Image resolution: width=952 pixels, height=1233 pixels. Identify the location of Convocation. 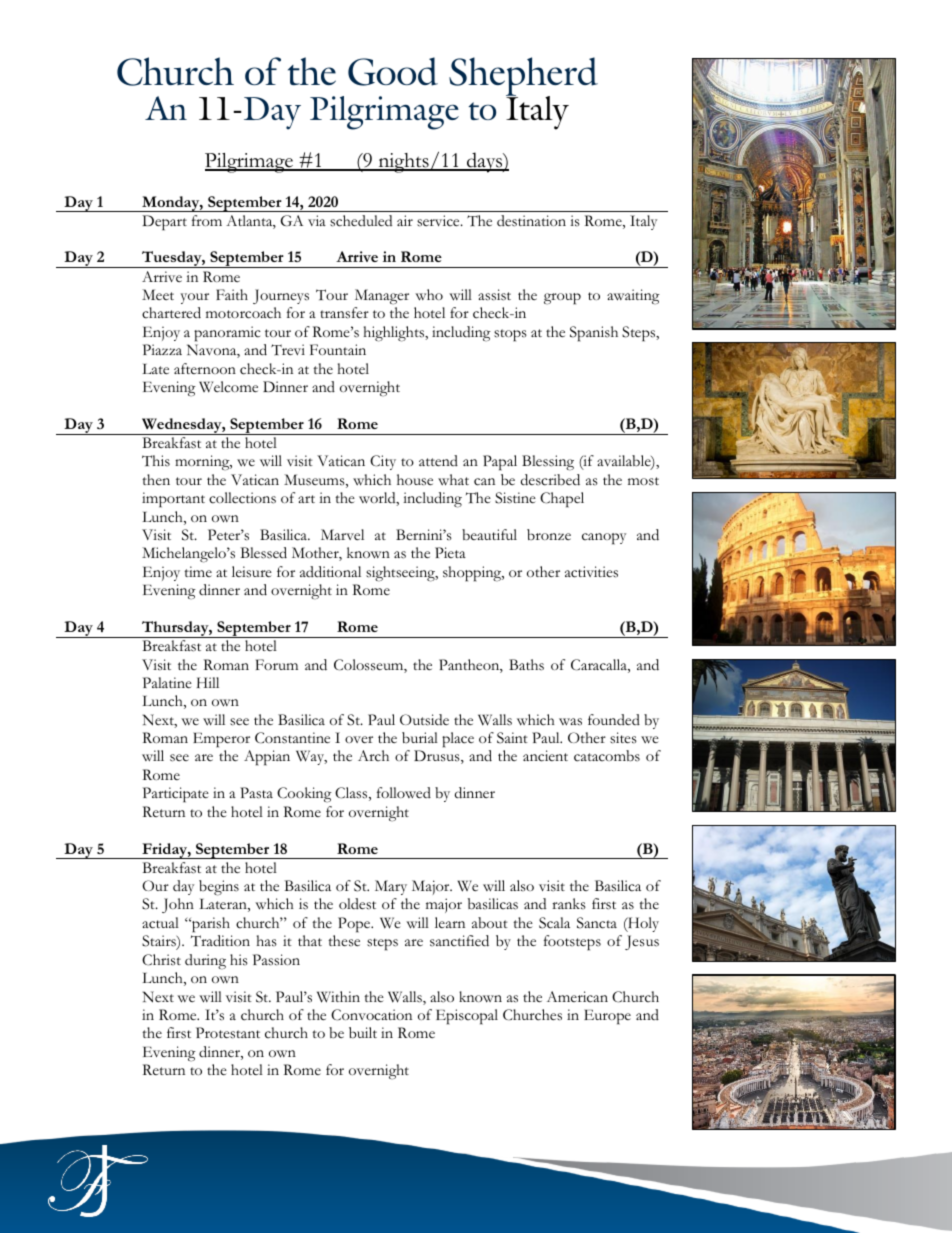
(371, 1015).
